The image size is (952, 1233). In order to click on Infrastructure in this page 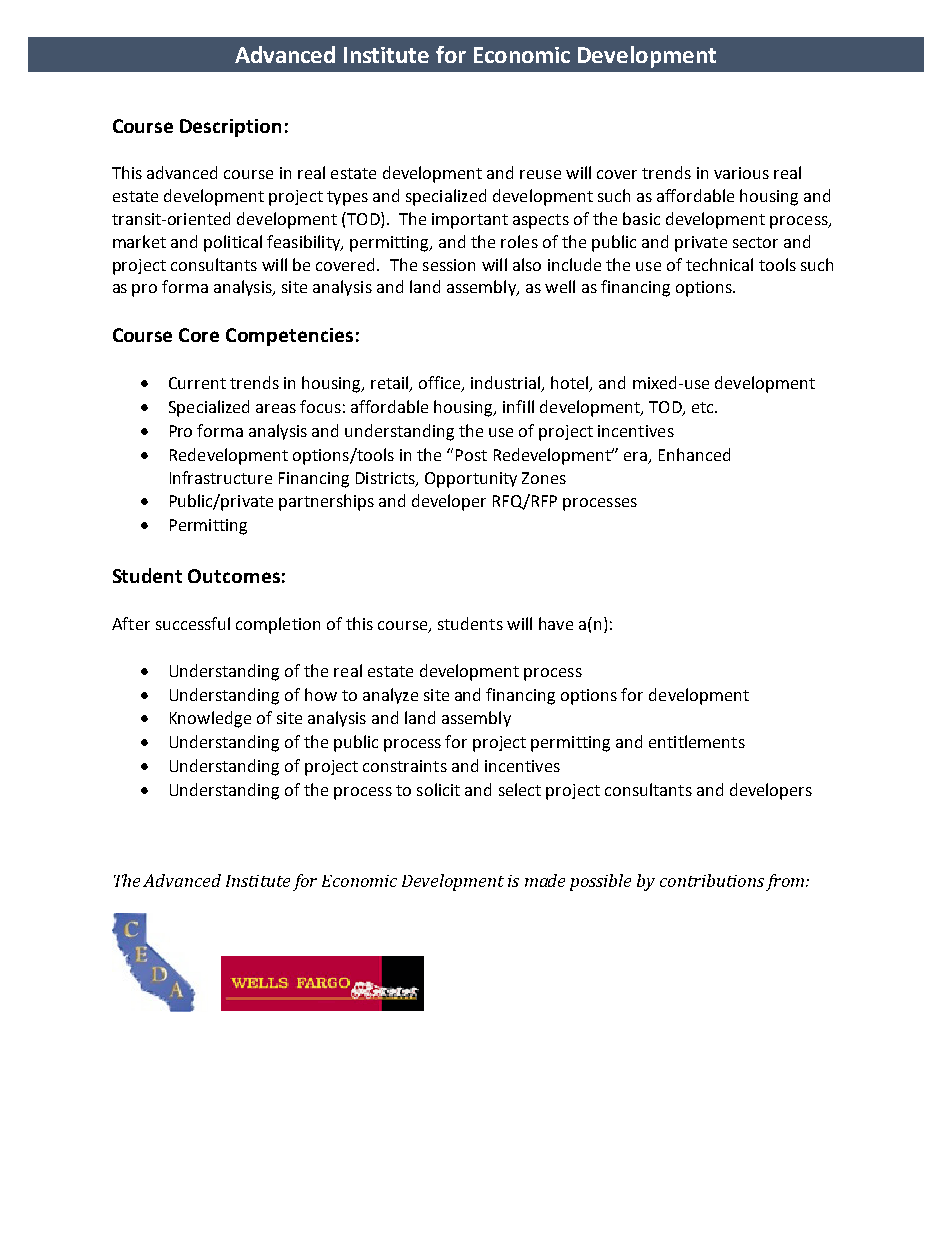, I will do `click(221, 477)`.
